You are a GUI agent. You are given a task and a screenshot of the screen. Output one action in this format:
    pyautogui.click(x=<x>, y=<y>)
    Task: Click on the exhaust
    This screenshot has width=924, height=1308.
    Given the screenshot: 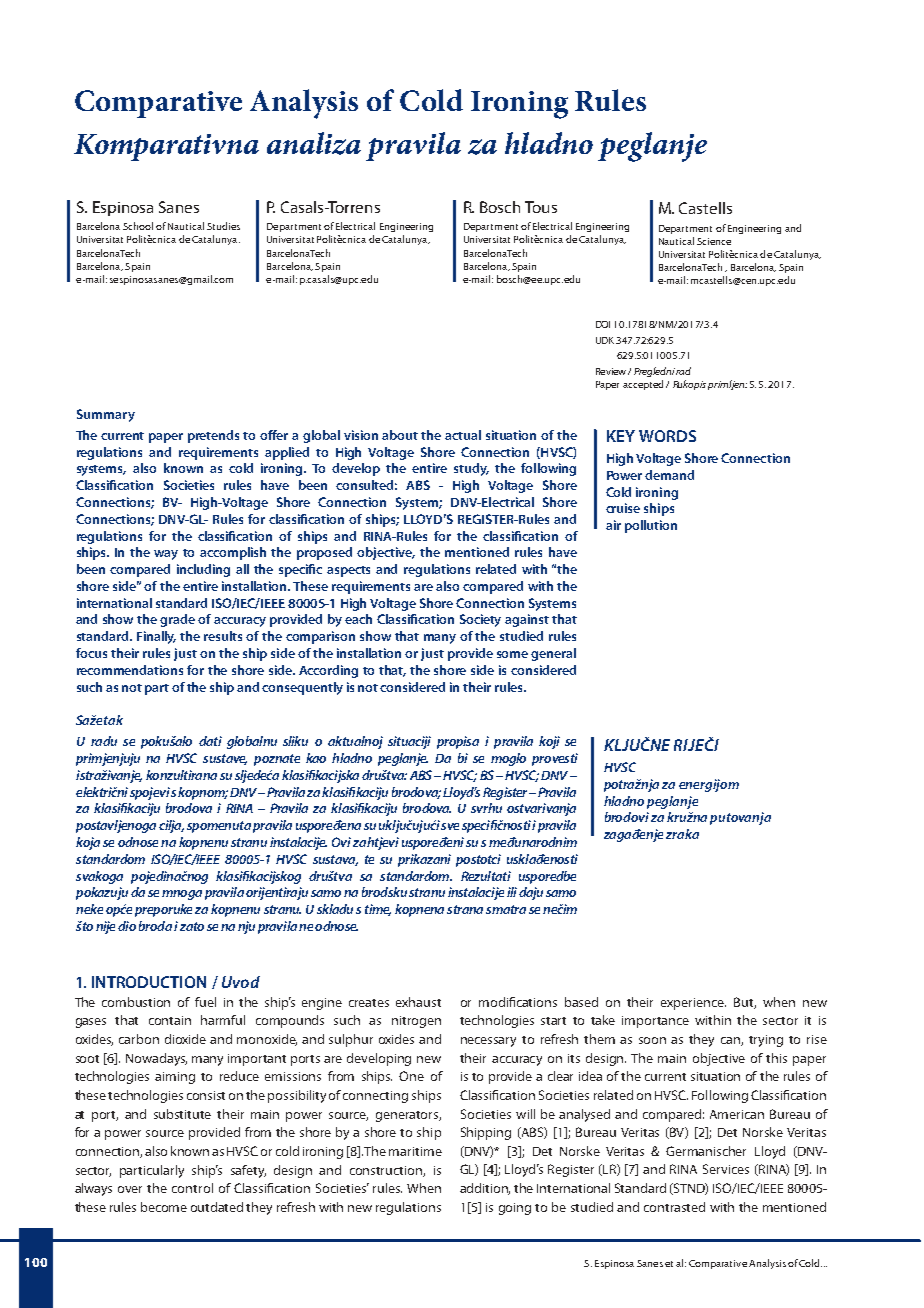 What is the action you would take?
    pyautogui.click(x=418, y=1002)
